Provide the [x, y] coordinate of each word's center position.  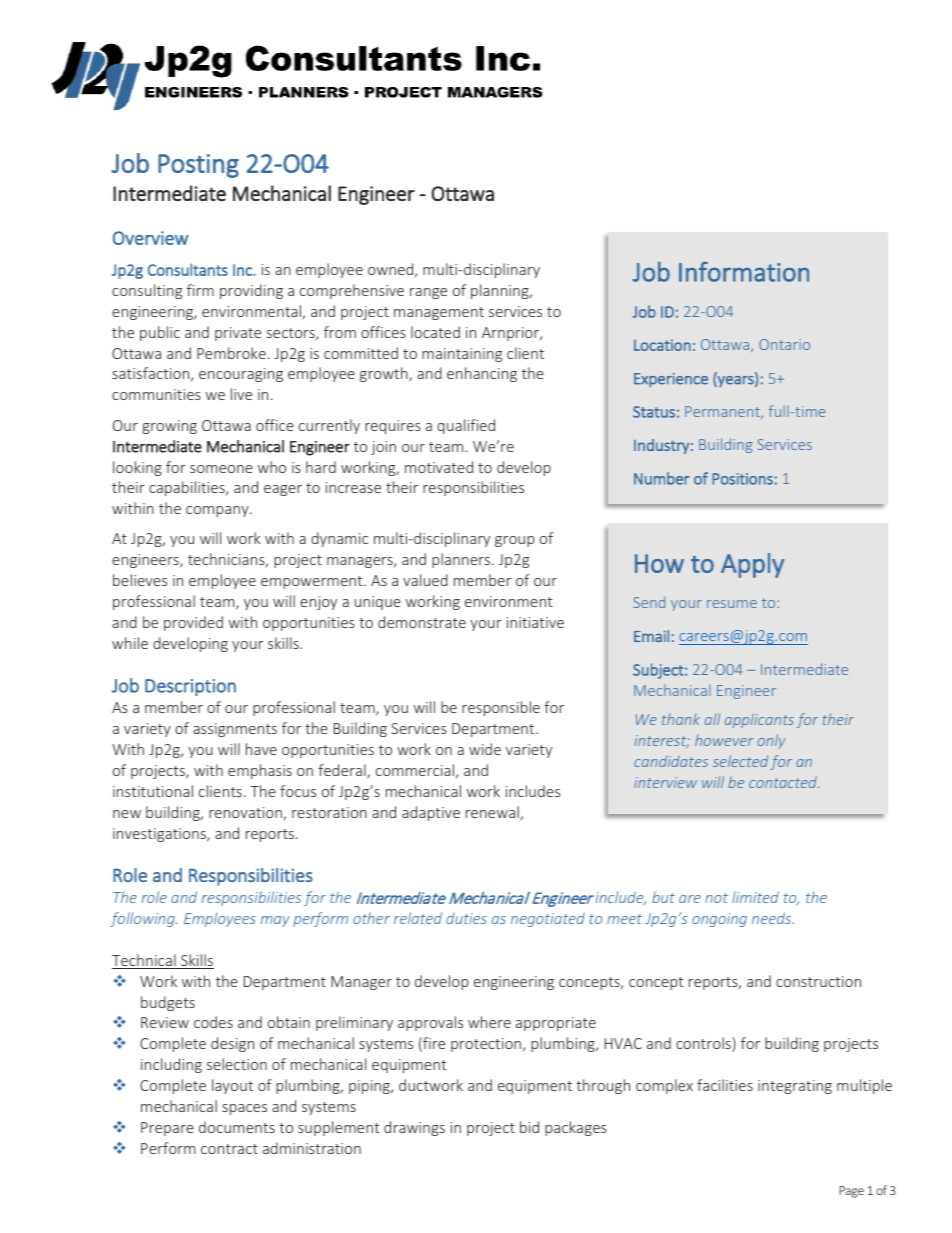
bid [529, 1127]
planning [501, 291]
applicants [759, 720]
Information [744, 272]
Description [190, 687]
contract [229, 1149]
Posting [198, 166]
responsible [501, 708]
